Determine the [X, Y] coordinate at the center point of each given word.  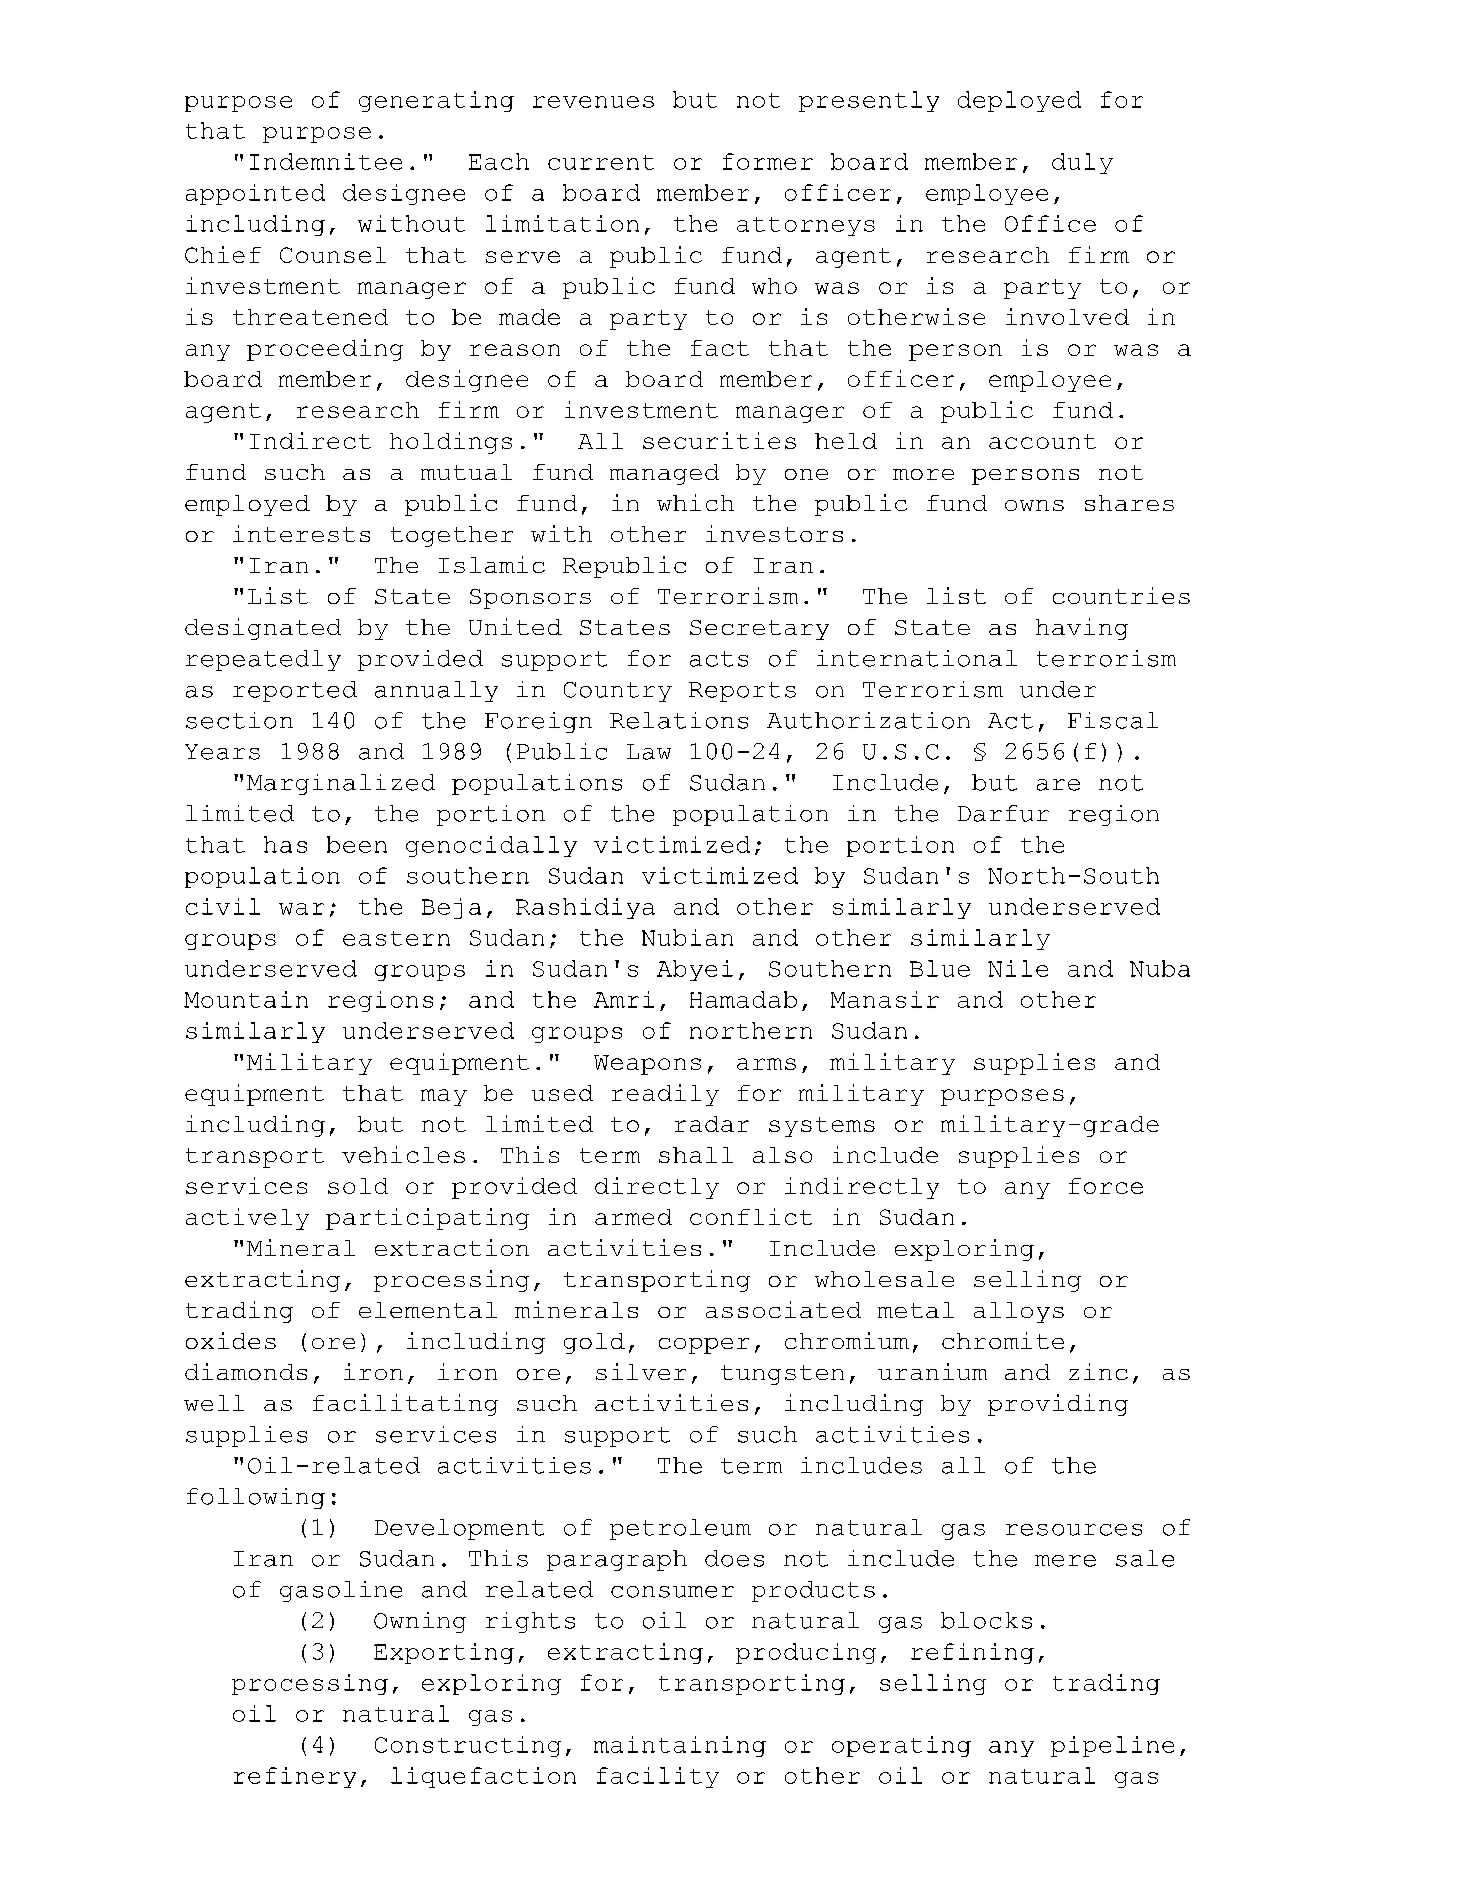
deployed [1019, 101]
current [601, 162]
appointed [255, 194]
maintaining [680, 1746]
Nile [1018, 968]
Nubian [687, 937]
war [301, 909]
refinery [295, 1777]
